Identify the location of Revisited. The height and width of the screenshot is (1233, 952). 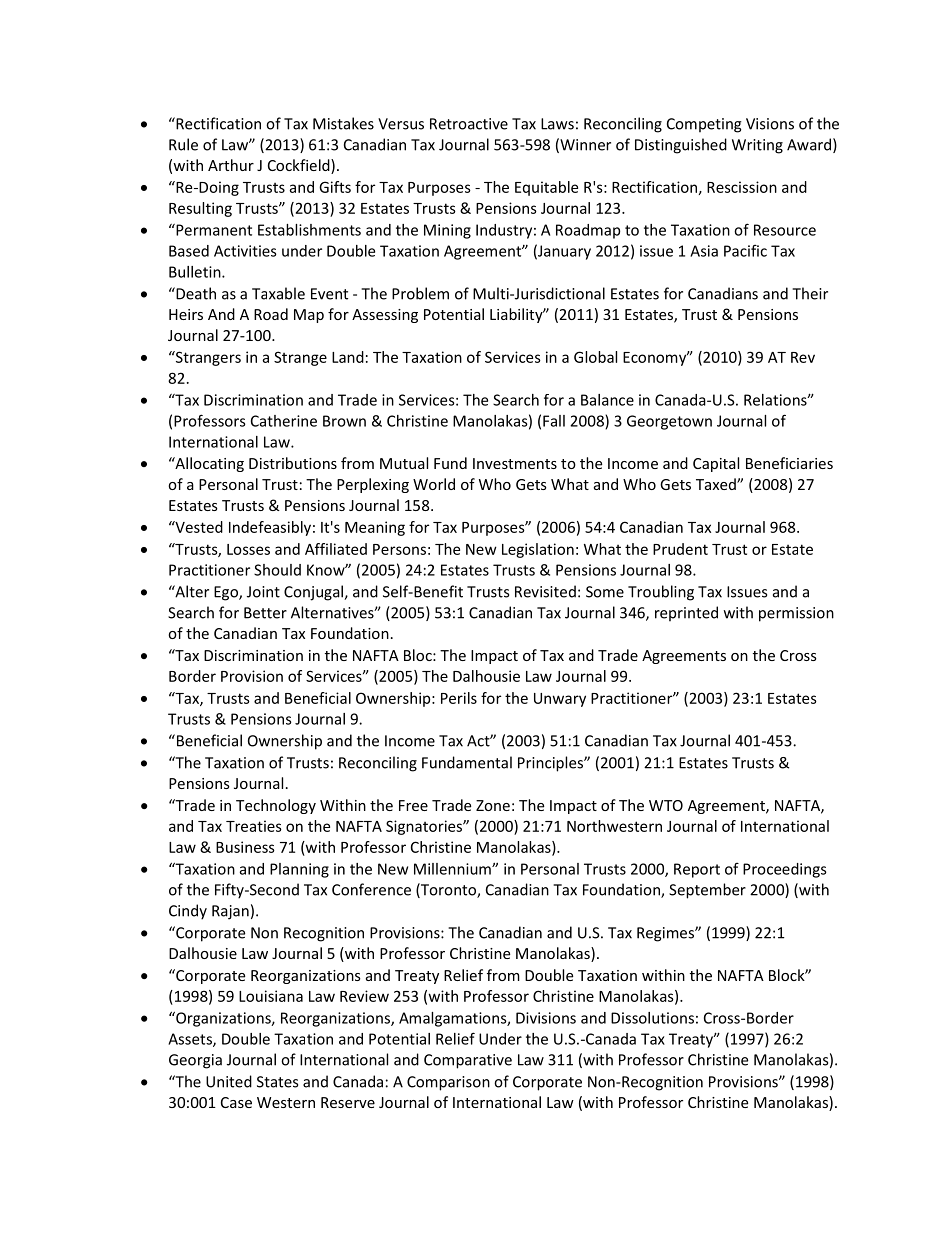
(545, 591).
